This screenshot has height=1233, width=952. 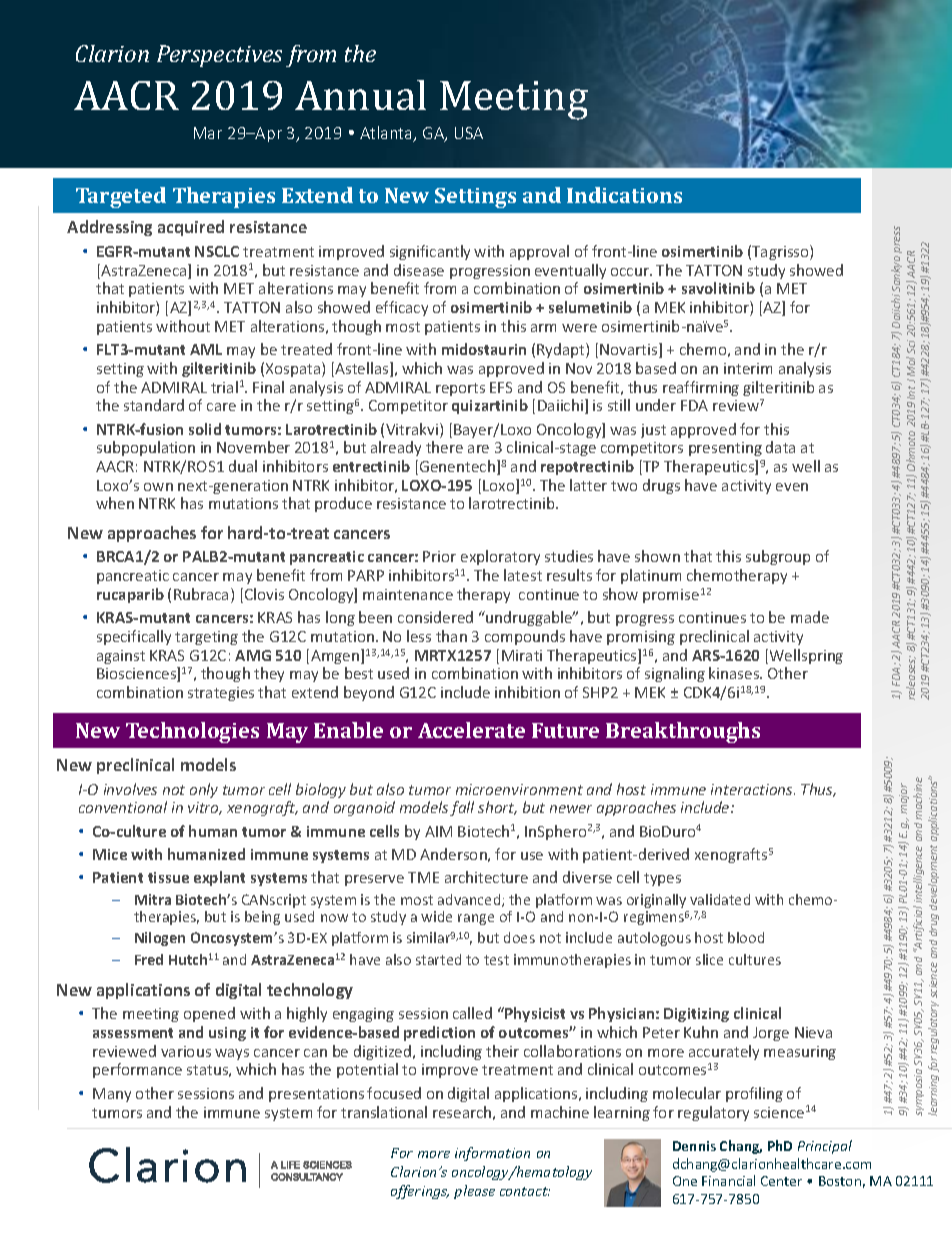 I want to click on Technologies, so click(x=192, y=732).
